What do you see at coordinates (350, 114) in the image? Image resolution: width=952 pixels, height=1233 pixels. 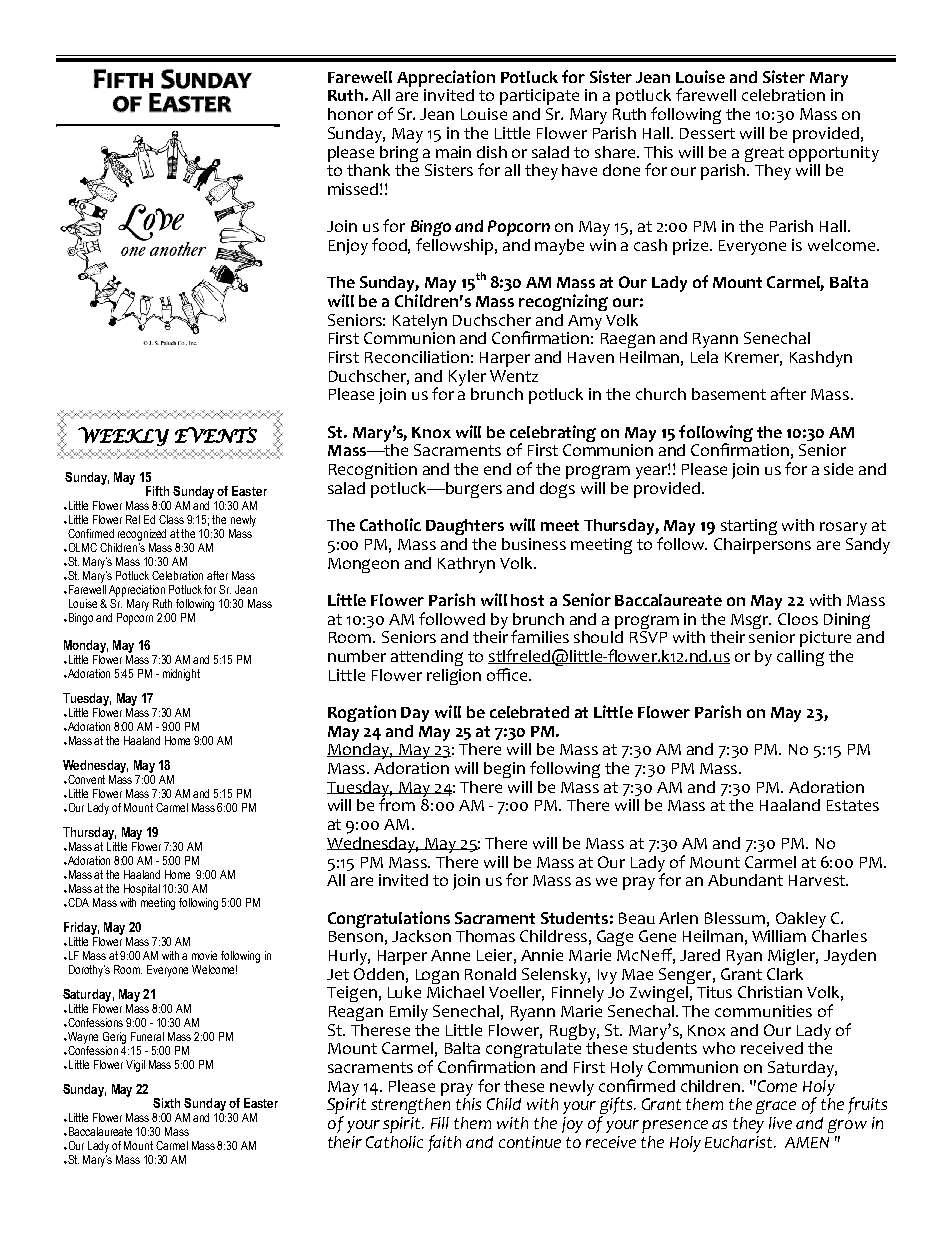 I see `honor` at bounding box center [350, 114].
